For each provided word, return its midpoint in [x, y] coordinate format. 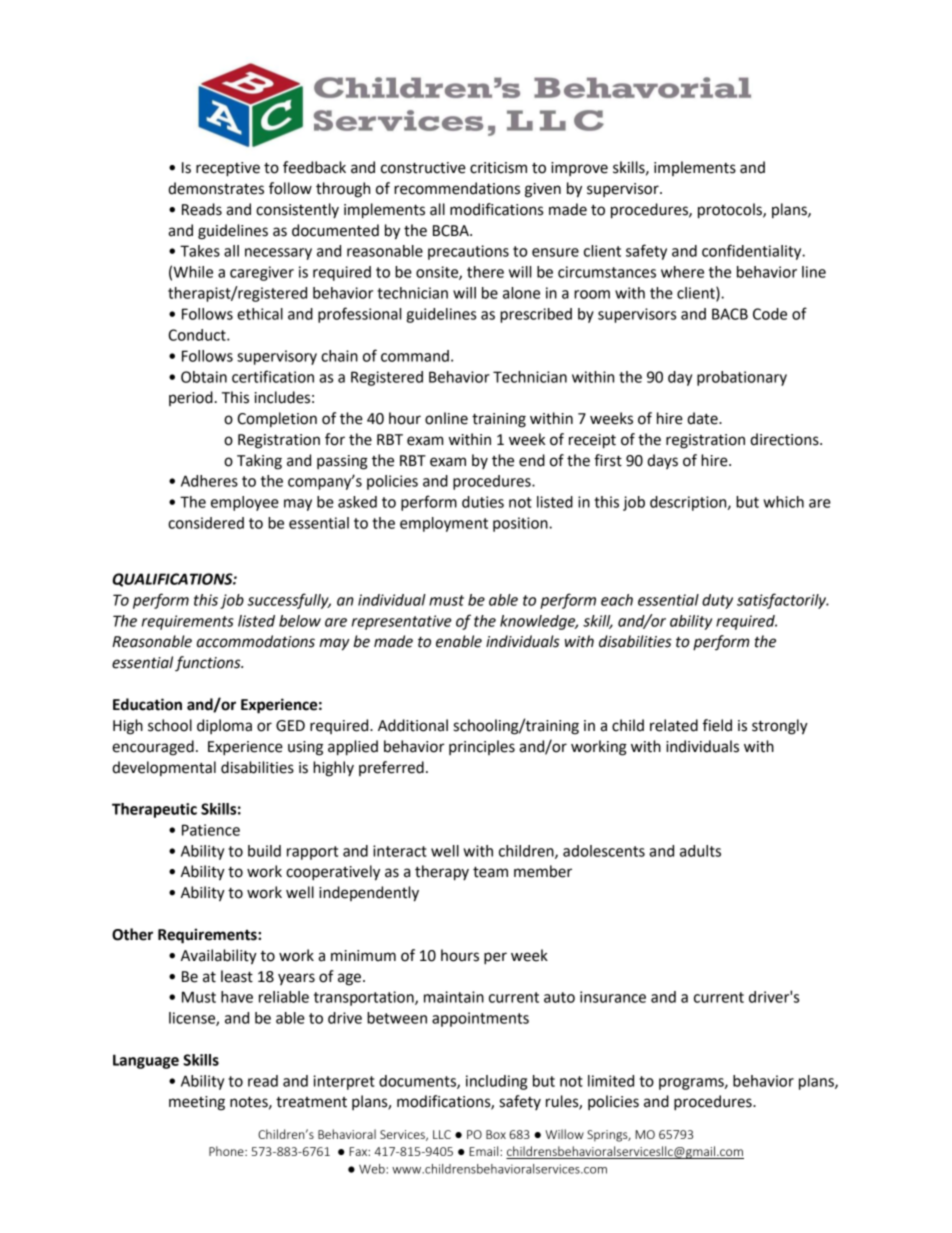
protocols [731, 211]
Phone [227, 1151]
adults [700, 851]
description [689, 503]
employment [444, 524]
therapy [442, 873]
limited [611, 1081]
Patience [211, 830]
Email [485, 1151]
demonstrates [216, 188]
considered [206, 523]
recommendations [457, 188]
